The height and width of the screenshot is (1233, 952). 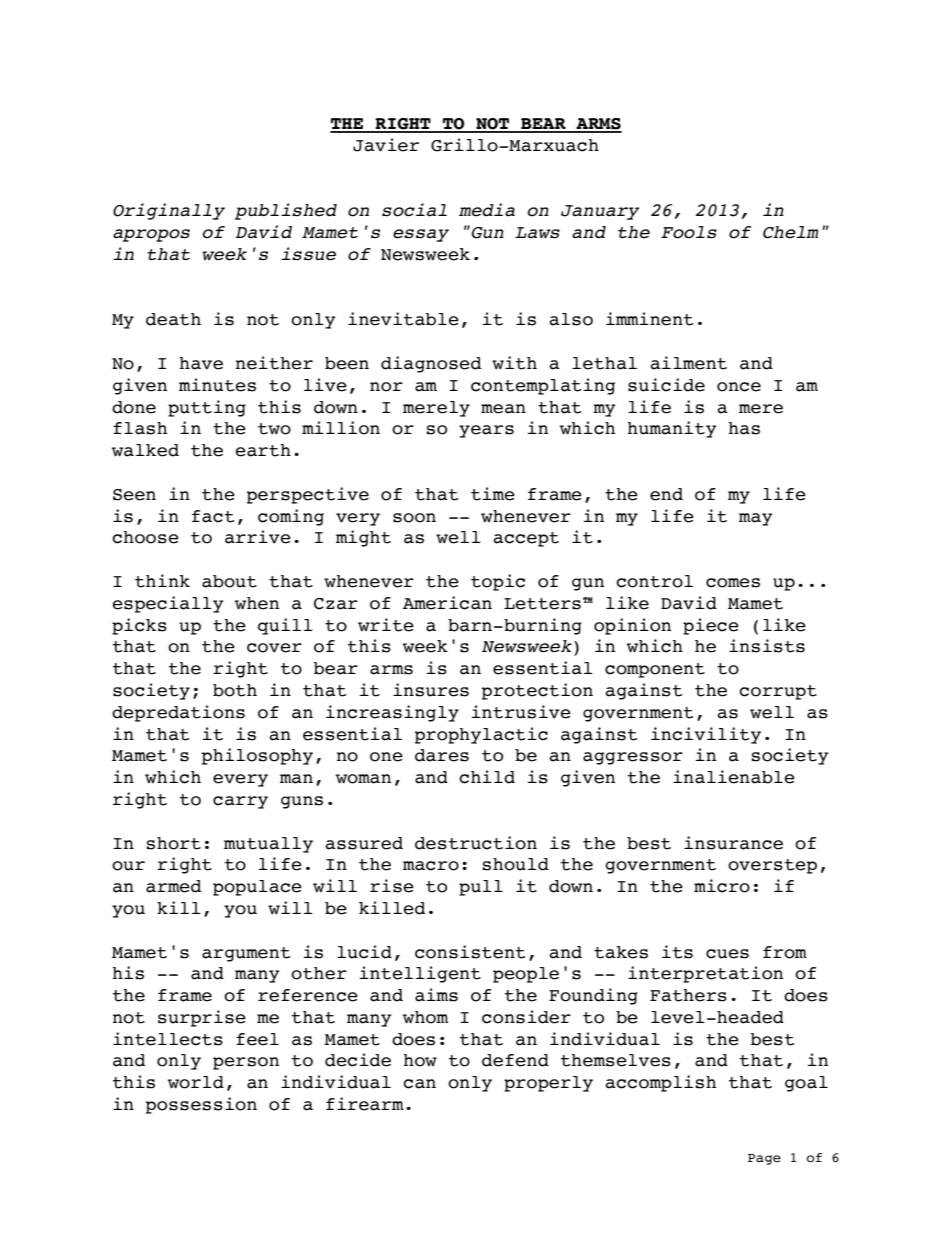 I want to click on possession, so click(x=201, y=1105).
